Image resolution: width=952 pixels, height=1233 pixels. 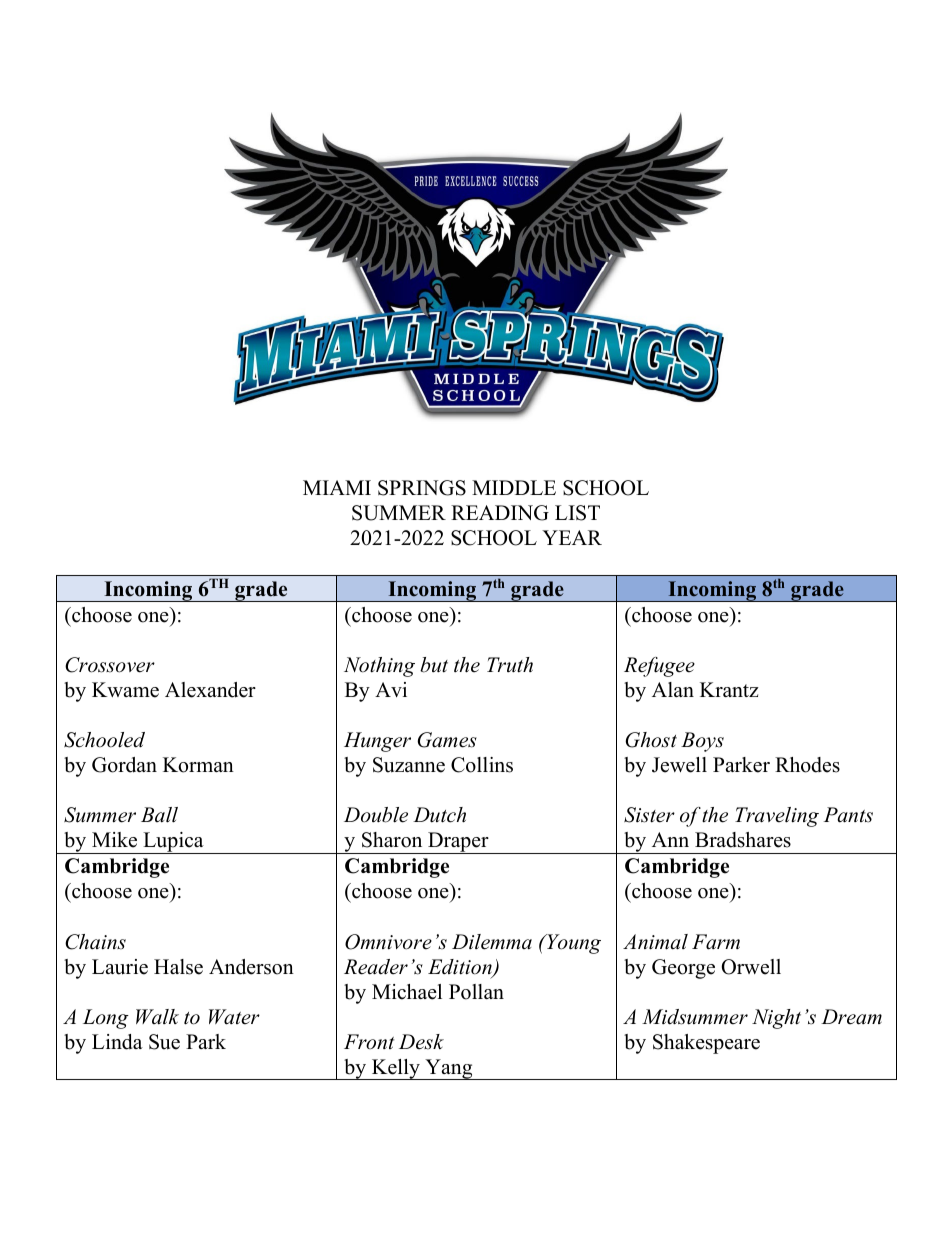 What do you see at coordinates (337, 487) in the image?
I see `MIAMI` at bounding box center [337, 487].
